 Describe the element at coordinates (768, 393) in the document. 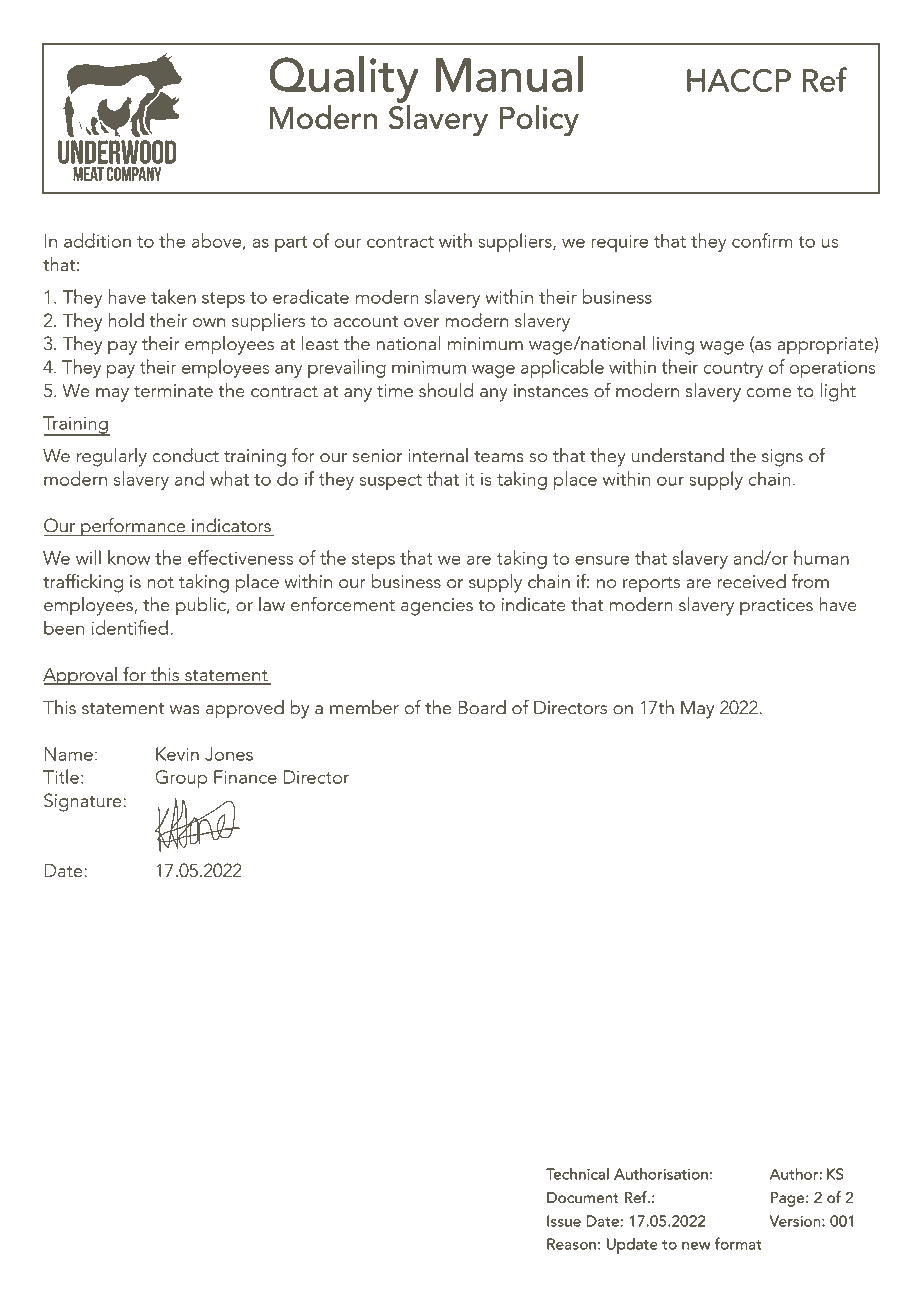

I see `come` at that location.
